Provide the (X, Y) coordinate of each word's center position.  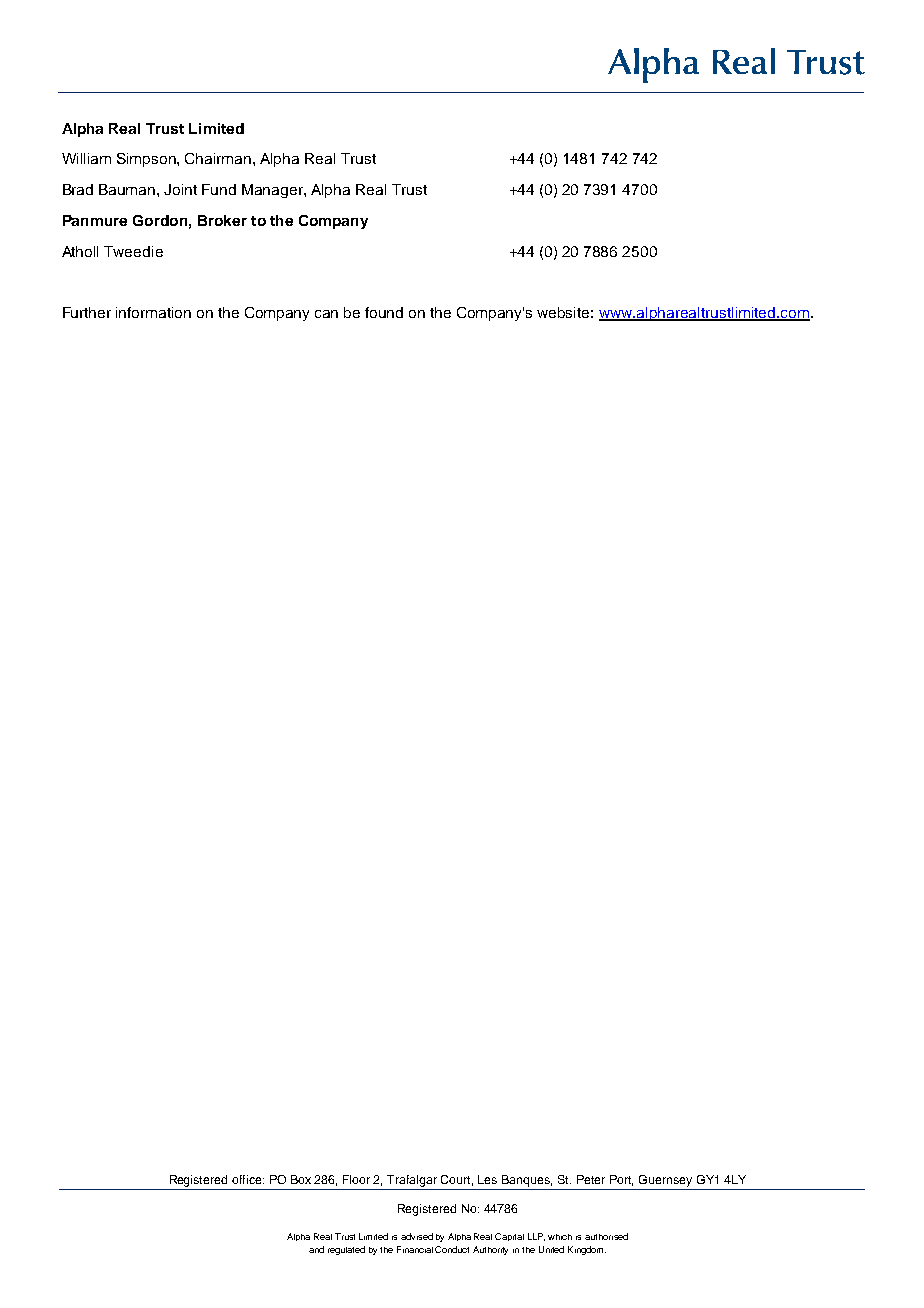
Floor (356, 1179)
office (248, 1179)
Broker (222, 220)
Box (301, 1179)
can (326, 314)
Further (87, 312)
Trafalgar (412, 1181)
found (384, 312)
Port (621, 1180)
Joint (180, 189)
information (153, 312)
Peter (591, 1179)
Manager (273, 191)
